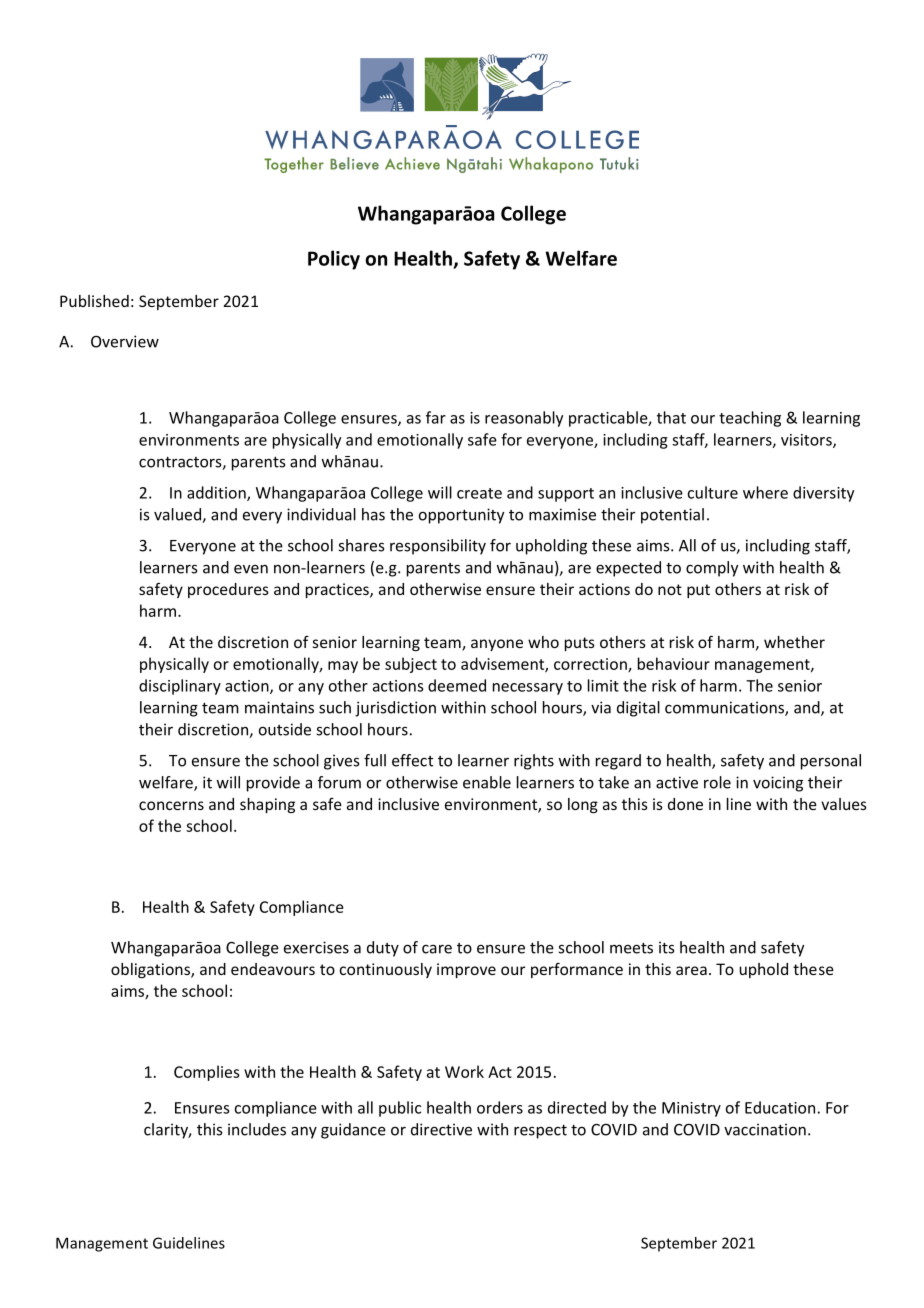 The image size is (924, 1308). Describe the element at coordinates (457, 685) in the screenshot. I see `deemed` at that location.
